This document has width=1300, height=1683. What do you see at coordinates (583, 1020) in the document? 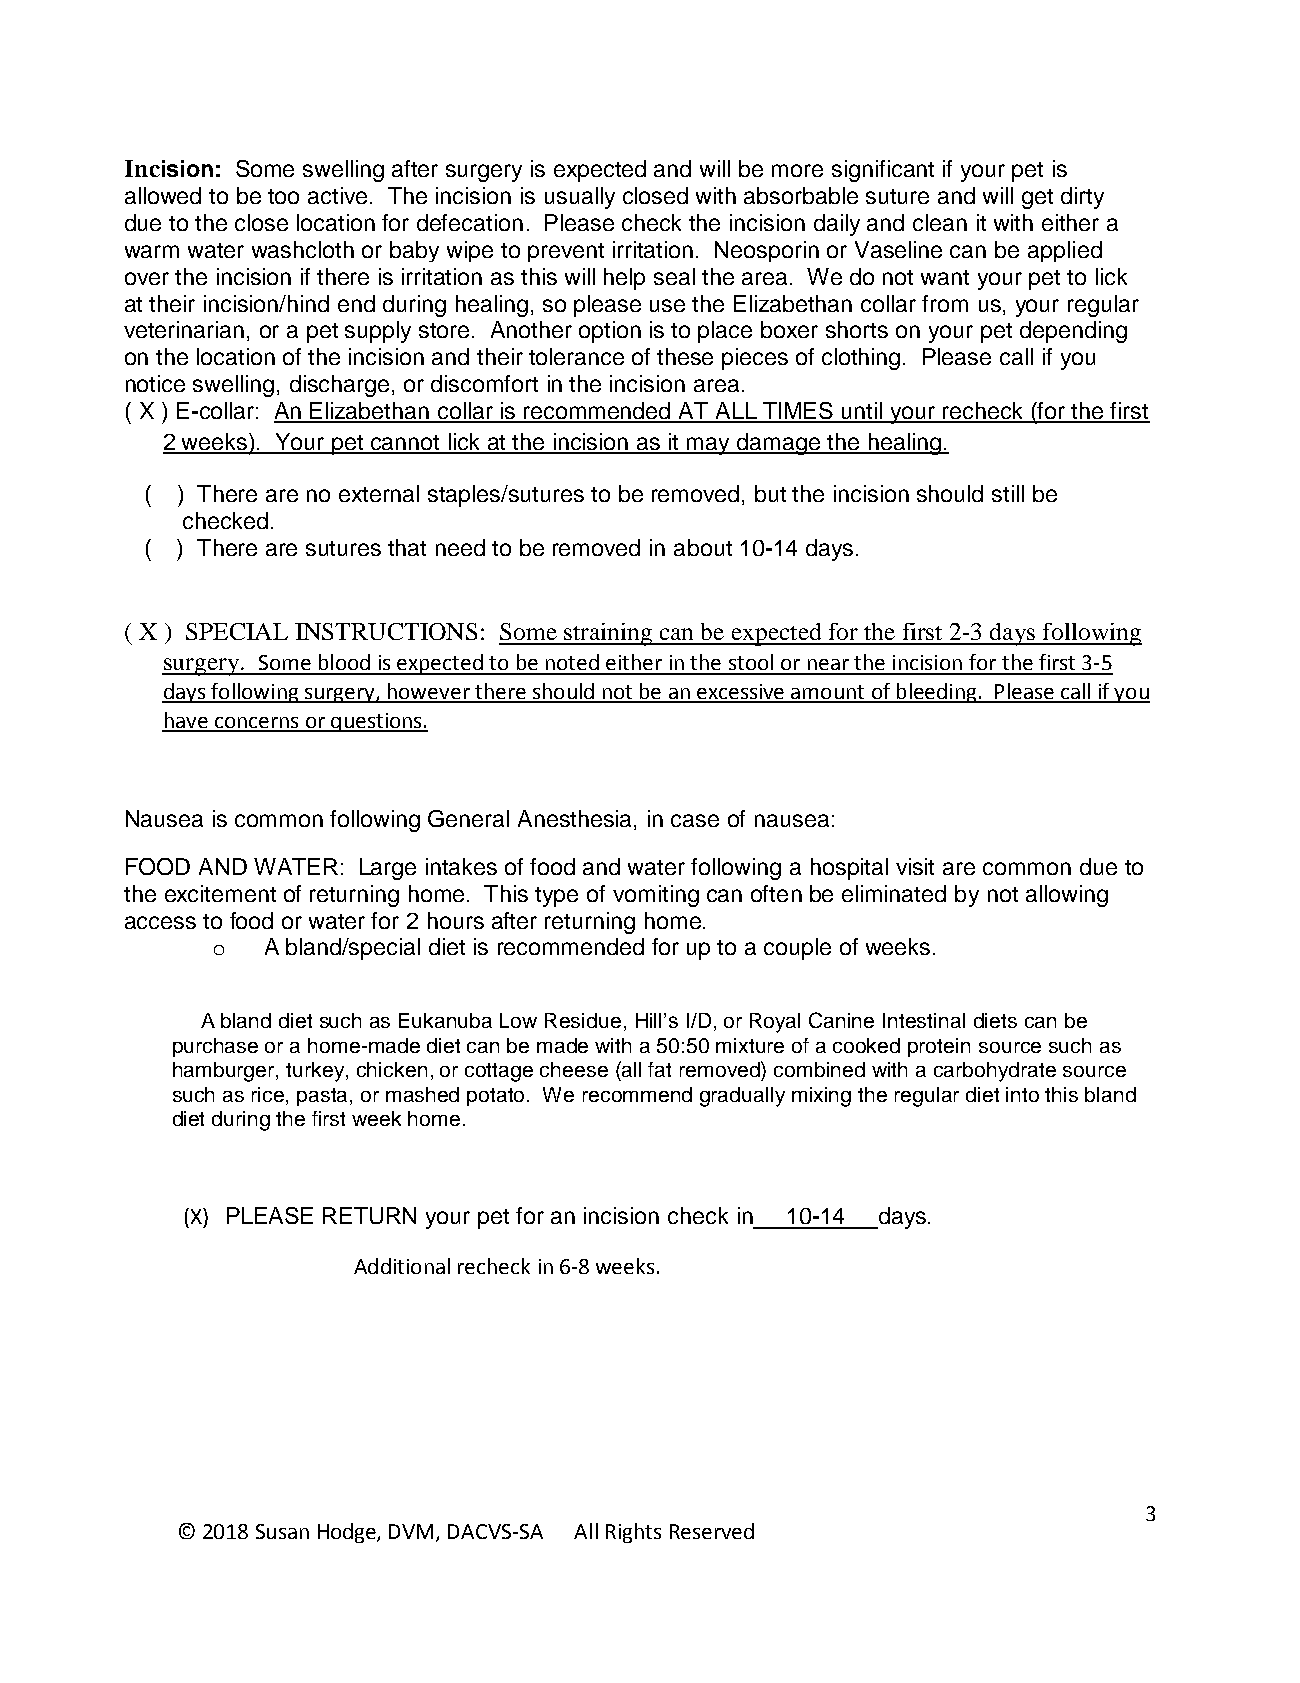
I see `Residue` at bounding box center [583, 1020].
